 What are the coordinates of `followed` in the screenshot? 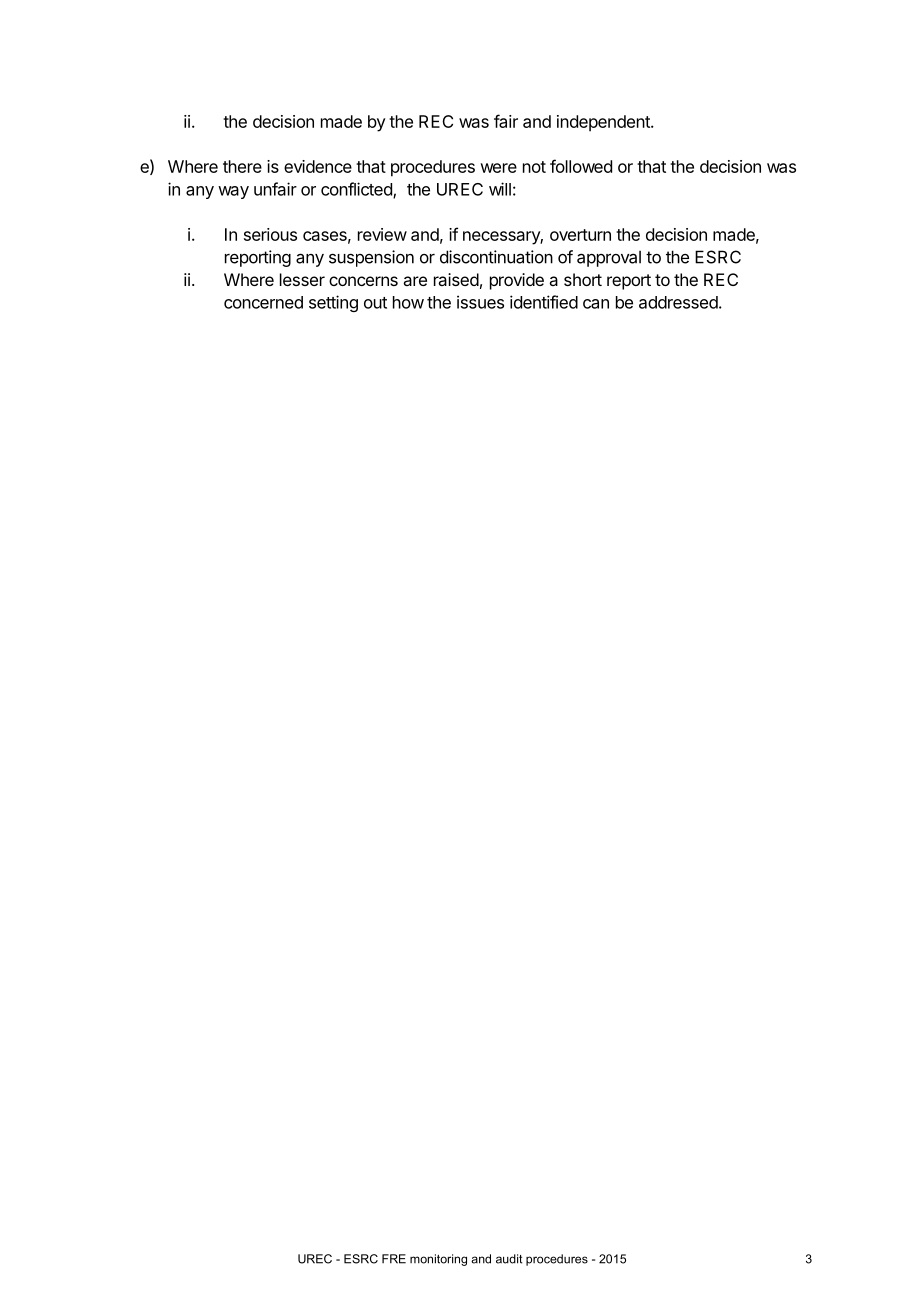 It's located at (581, 166).
